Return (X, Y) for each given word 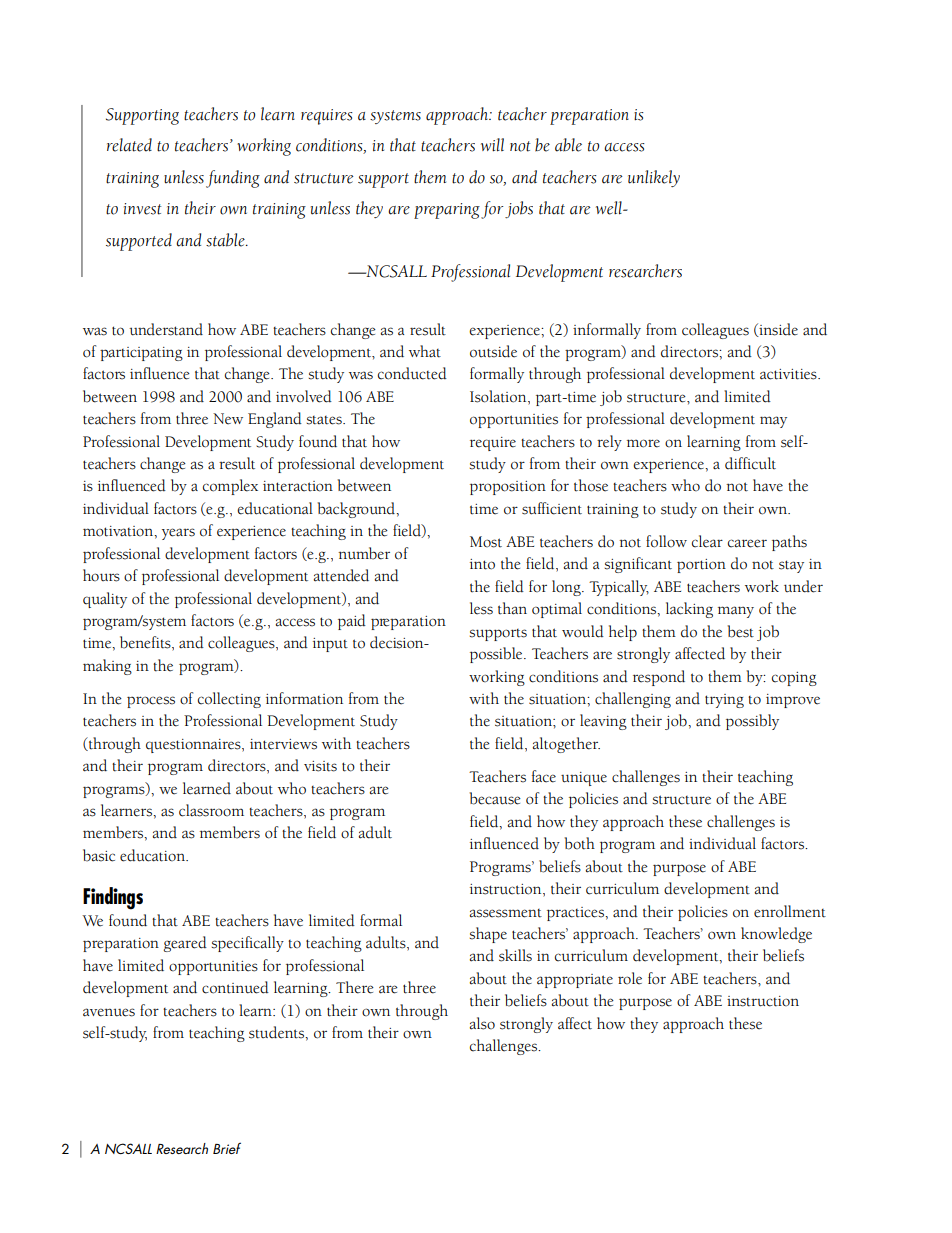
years (178, 534)
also (482, 1023)
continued (235, 987)
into (482, 564)
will (492, 145)
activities (789, 374)
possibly (752, 722)
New (228, 419)
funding (233, 179)
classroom (211, 810)
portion (701, 566)
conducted (412, 373)
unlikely (654, 178)
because (495, 798)
